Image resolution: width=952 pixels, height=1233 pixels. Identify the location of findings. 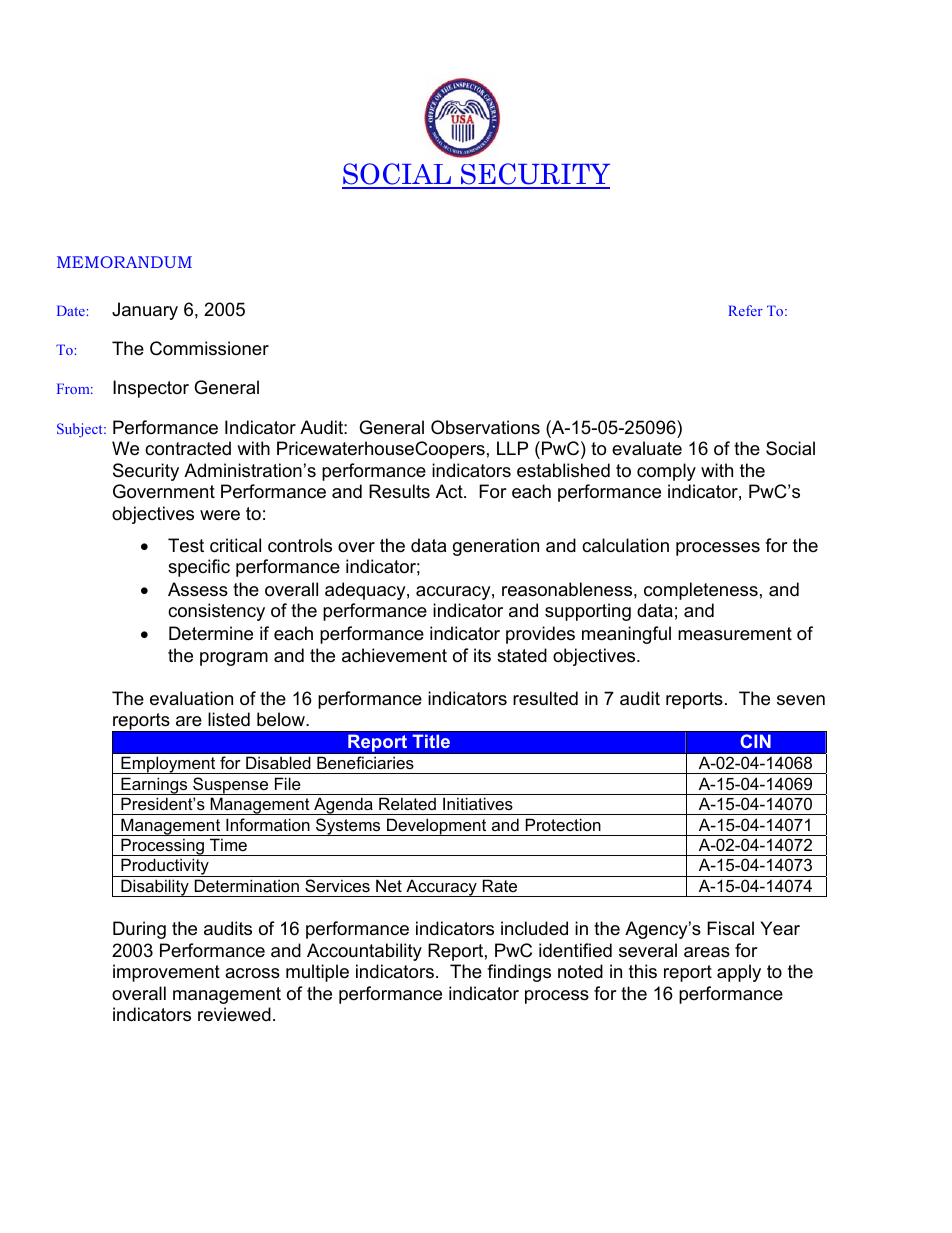
(519, 973).
